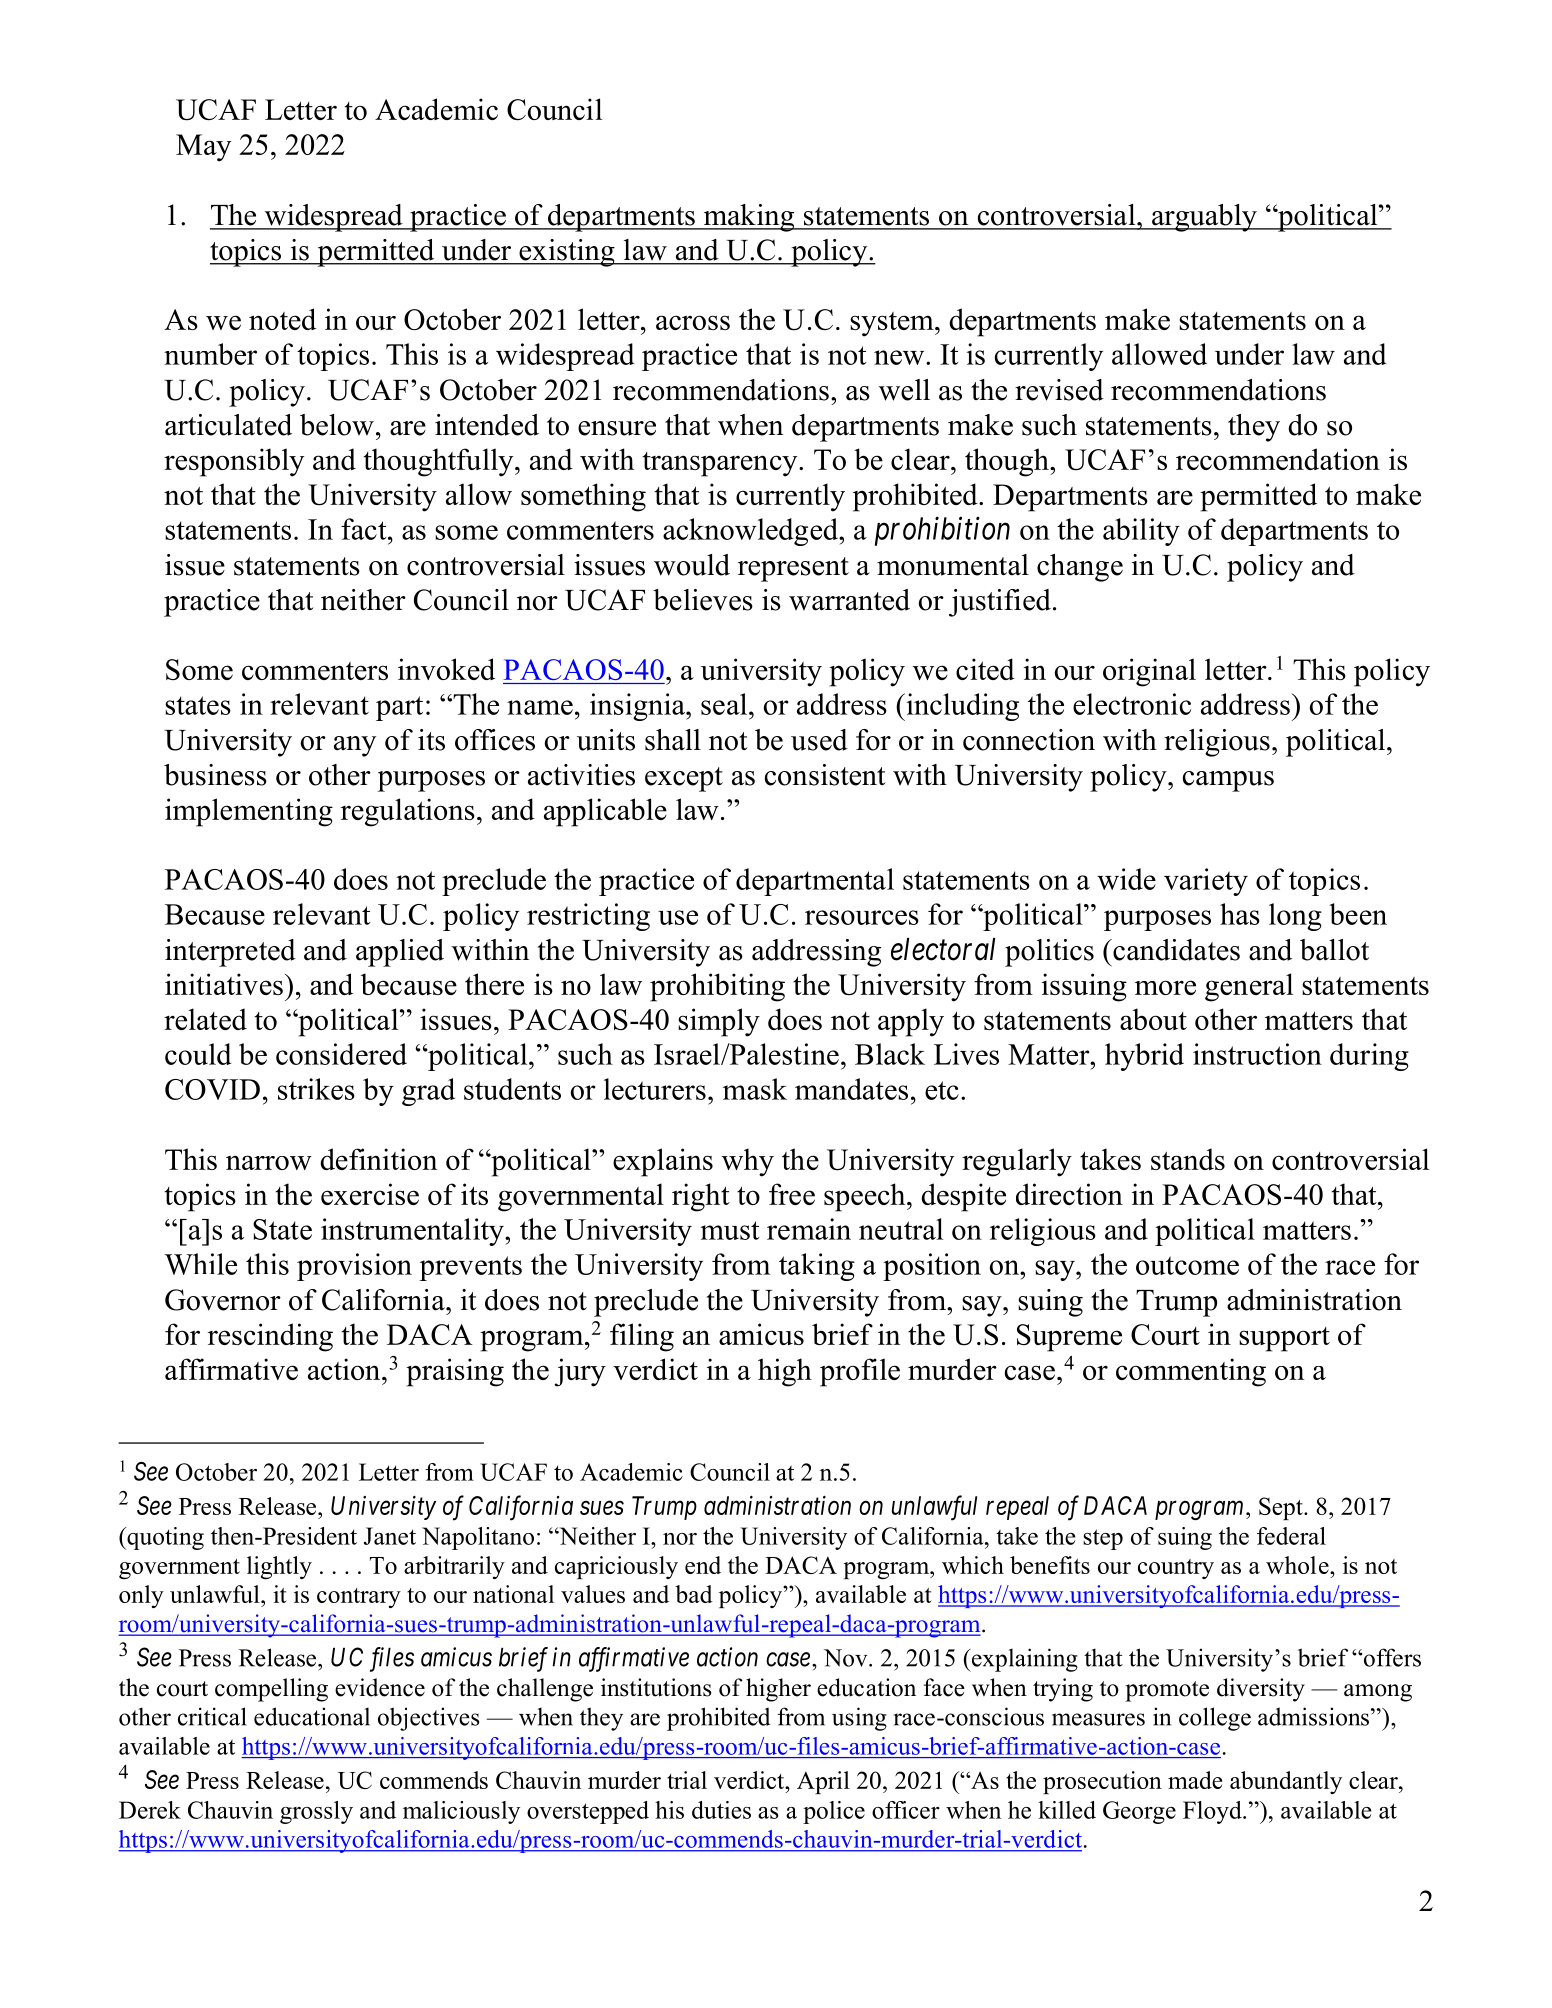 The height and width of the screenshot is (2008, 1552). I want to click on May, so click(203, 148).
